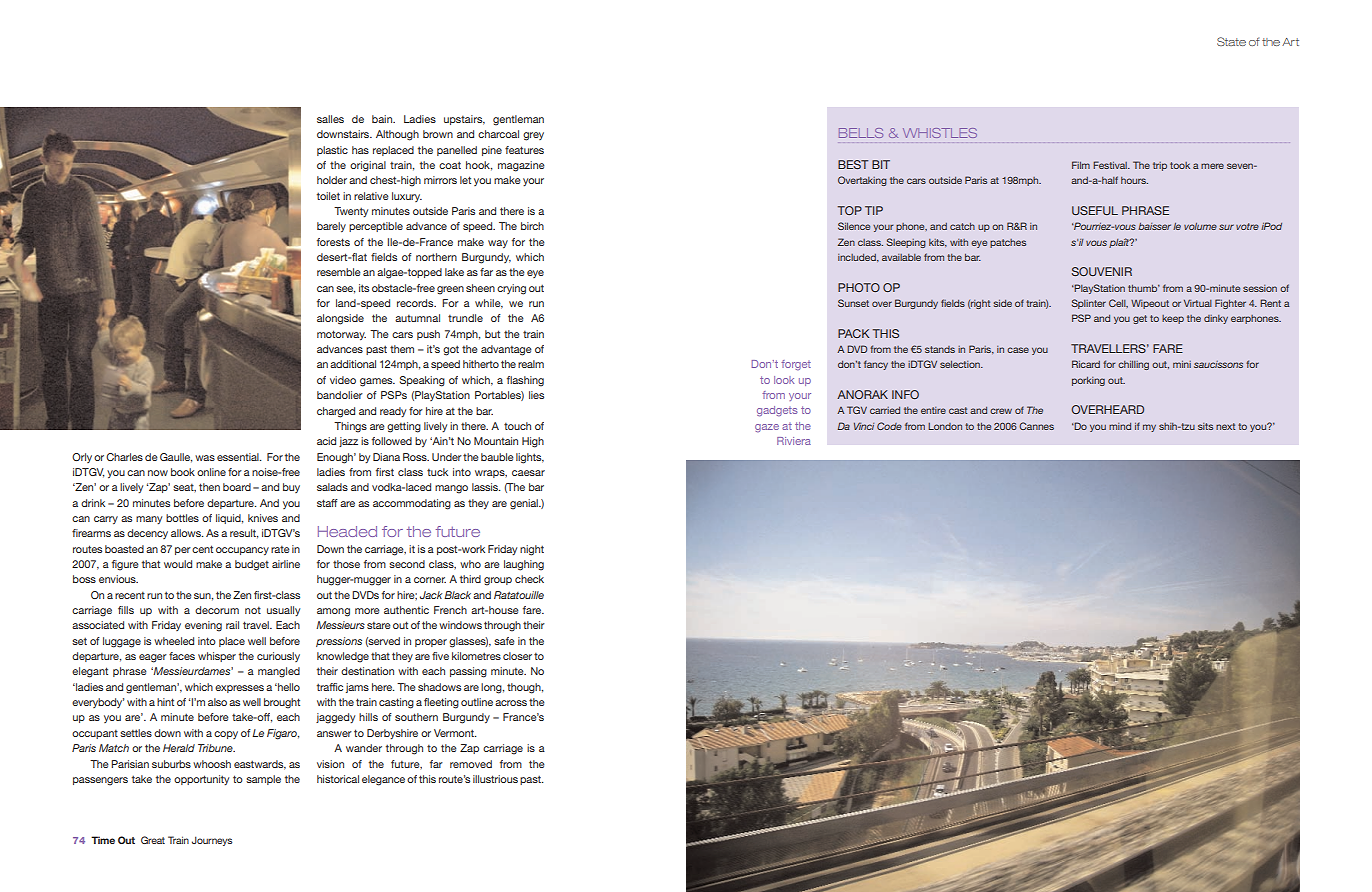  What do you see at coordinates (212, 841) in the screenshot?
I see `Journeys` at bounding box center [212, 841].
